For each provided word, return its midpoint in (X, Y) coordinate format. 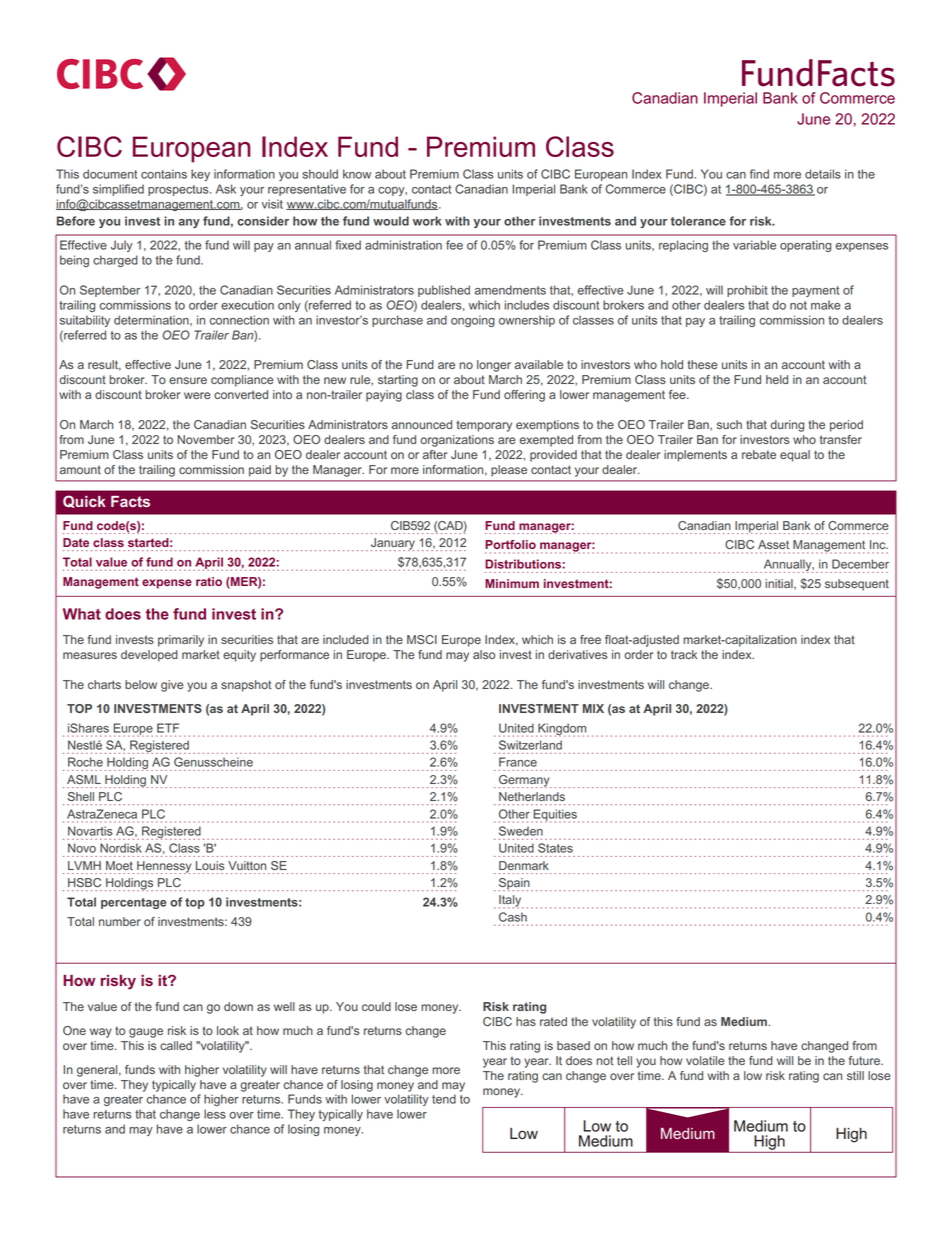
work (427, 221)
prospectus (179, 190)
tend (444, 1099)
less (215, 1114)
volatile (705, 1060)
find (759, 174)
